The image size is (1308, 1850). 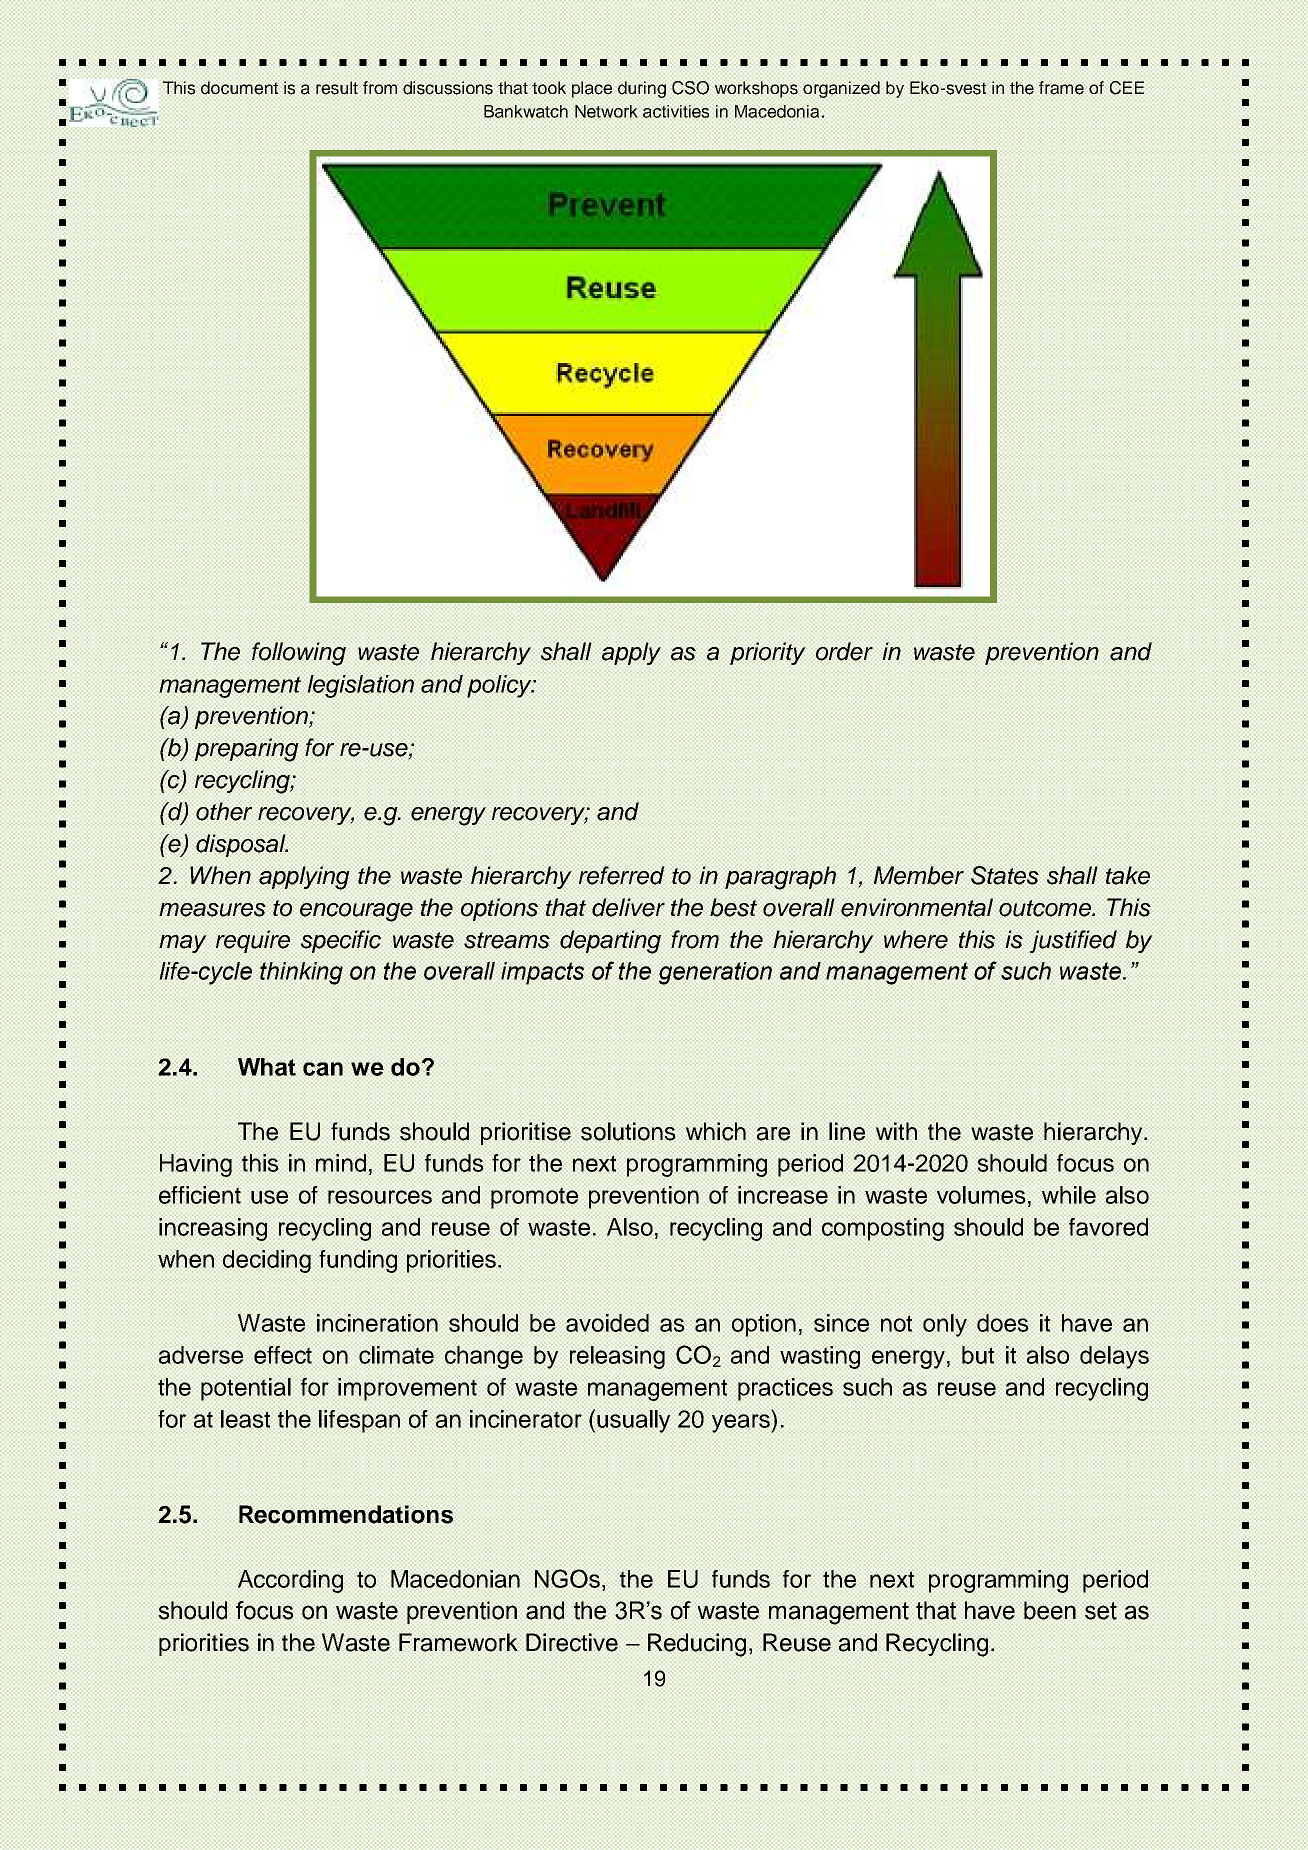 What do you see at coordinates (290, 1581) in the document?
I see `According` at bounding box center [290, 1581].
